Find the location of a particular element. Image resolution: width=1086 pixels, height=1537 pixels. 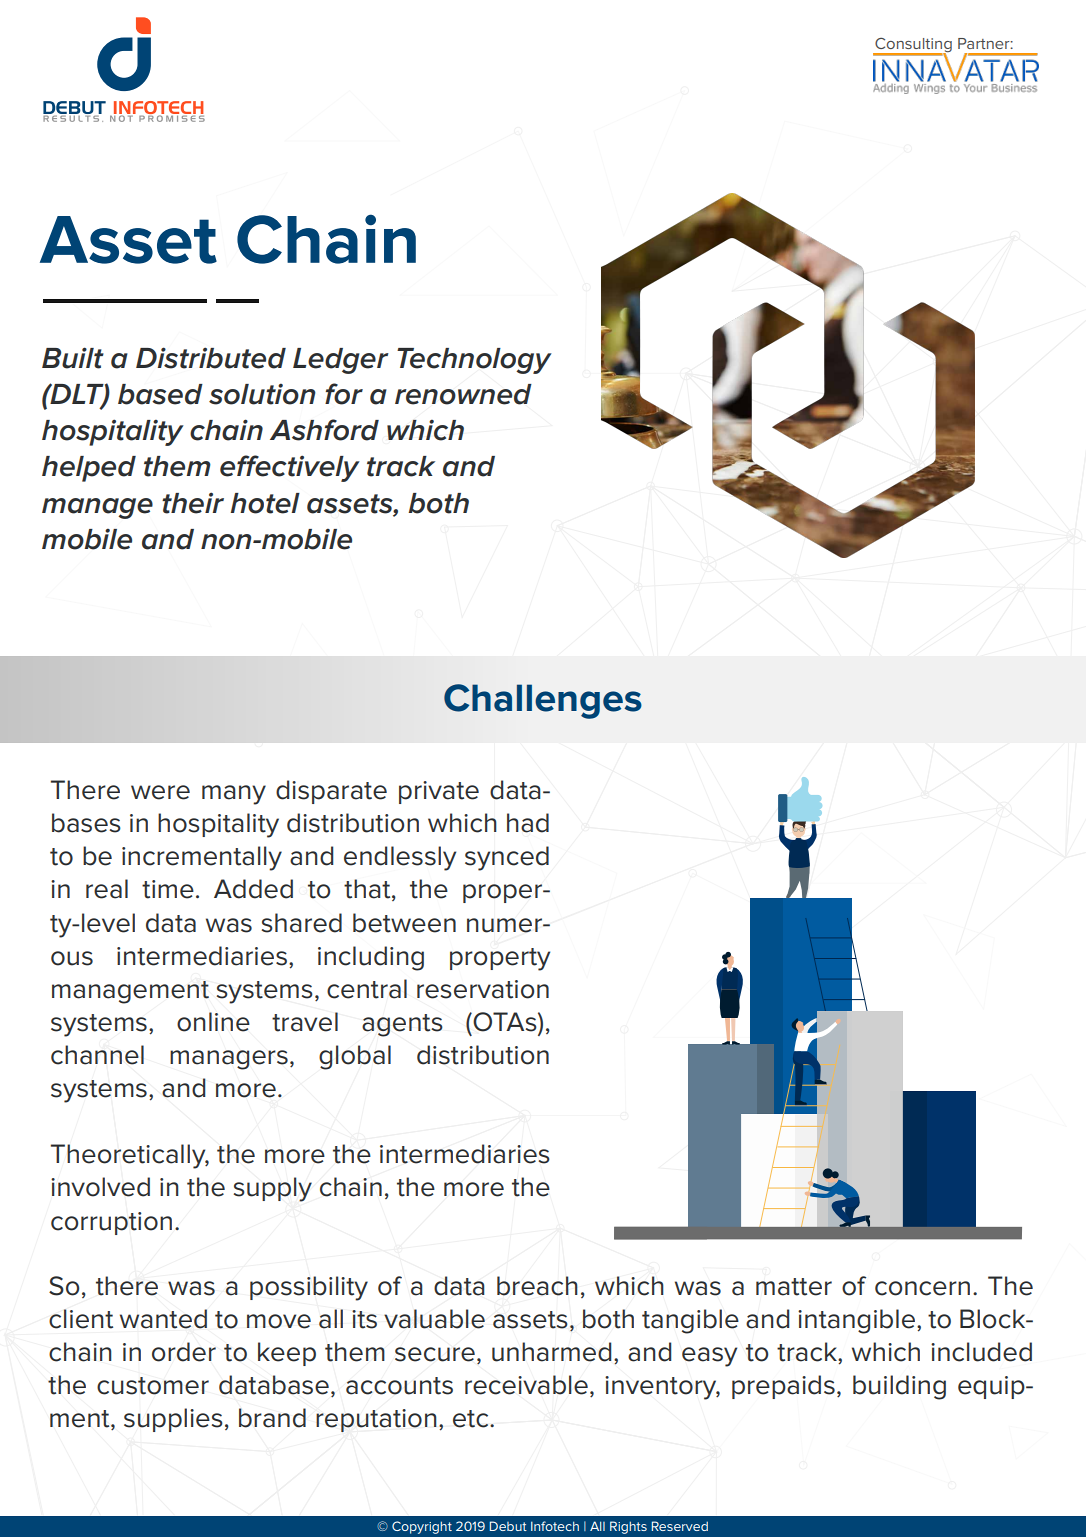

renowned is located at coordinates (463, 394).
